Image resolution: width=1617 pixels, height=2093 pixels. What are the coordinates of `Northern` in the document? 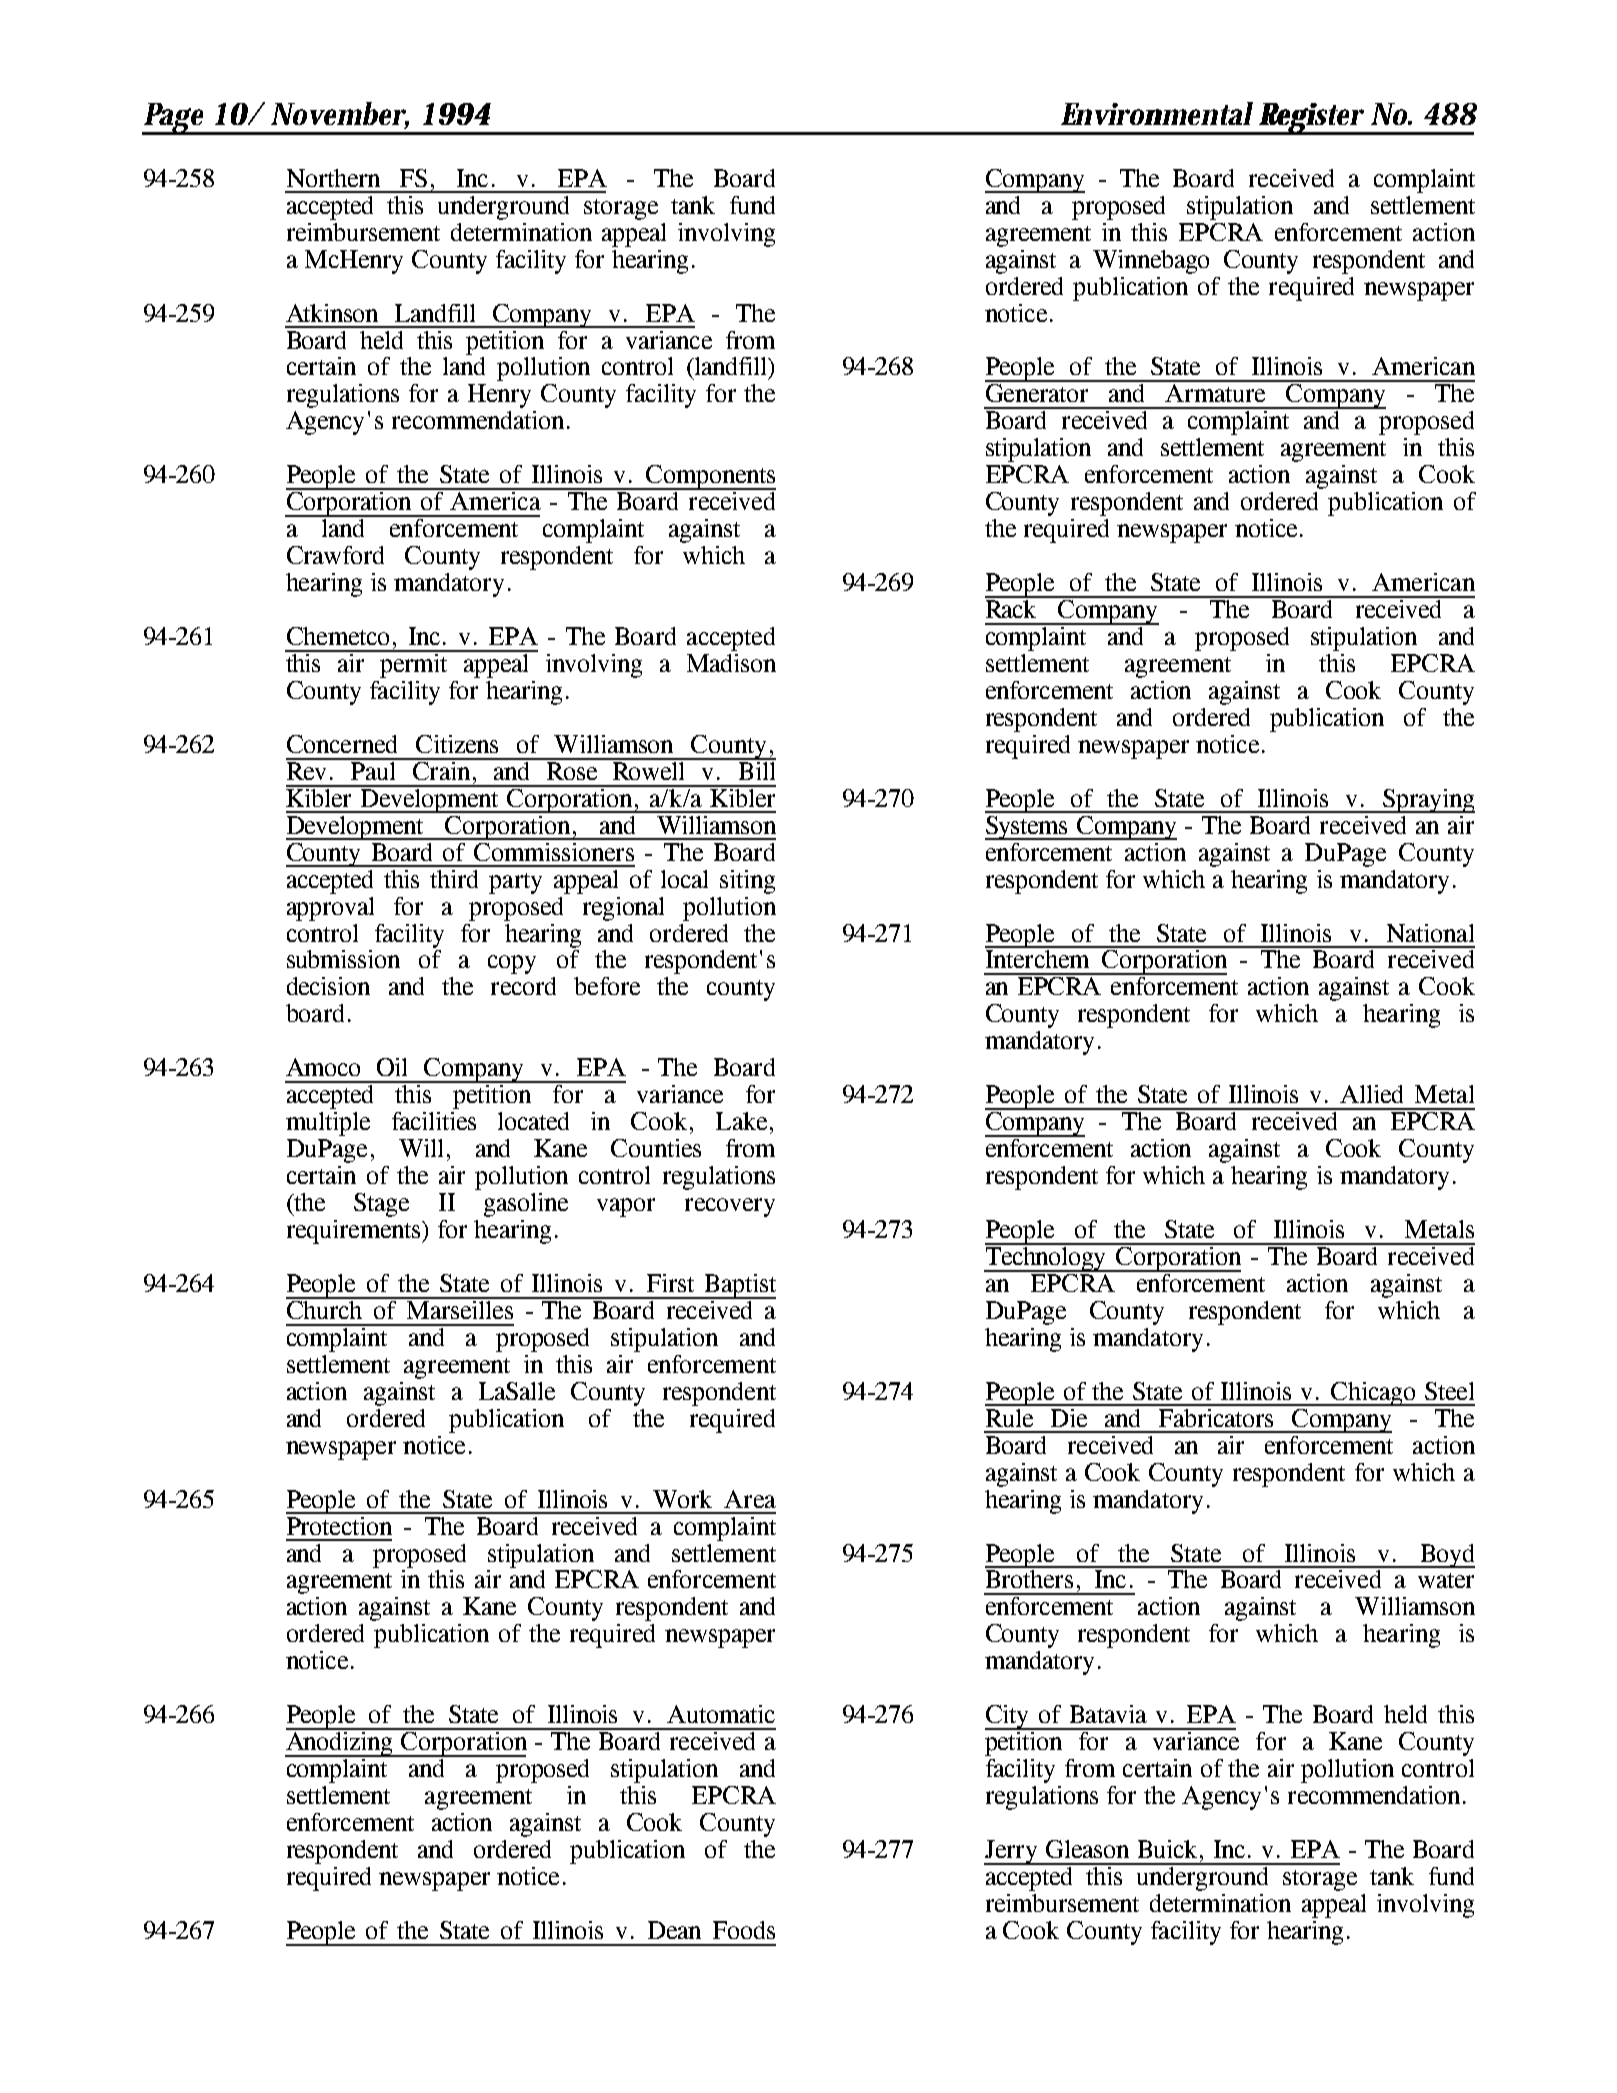 It's located at (333, 178).
